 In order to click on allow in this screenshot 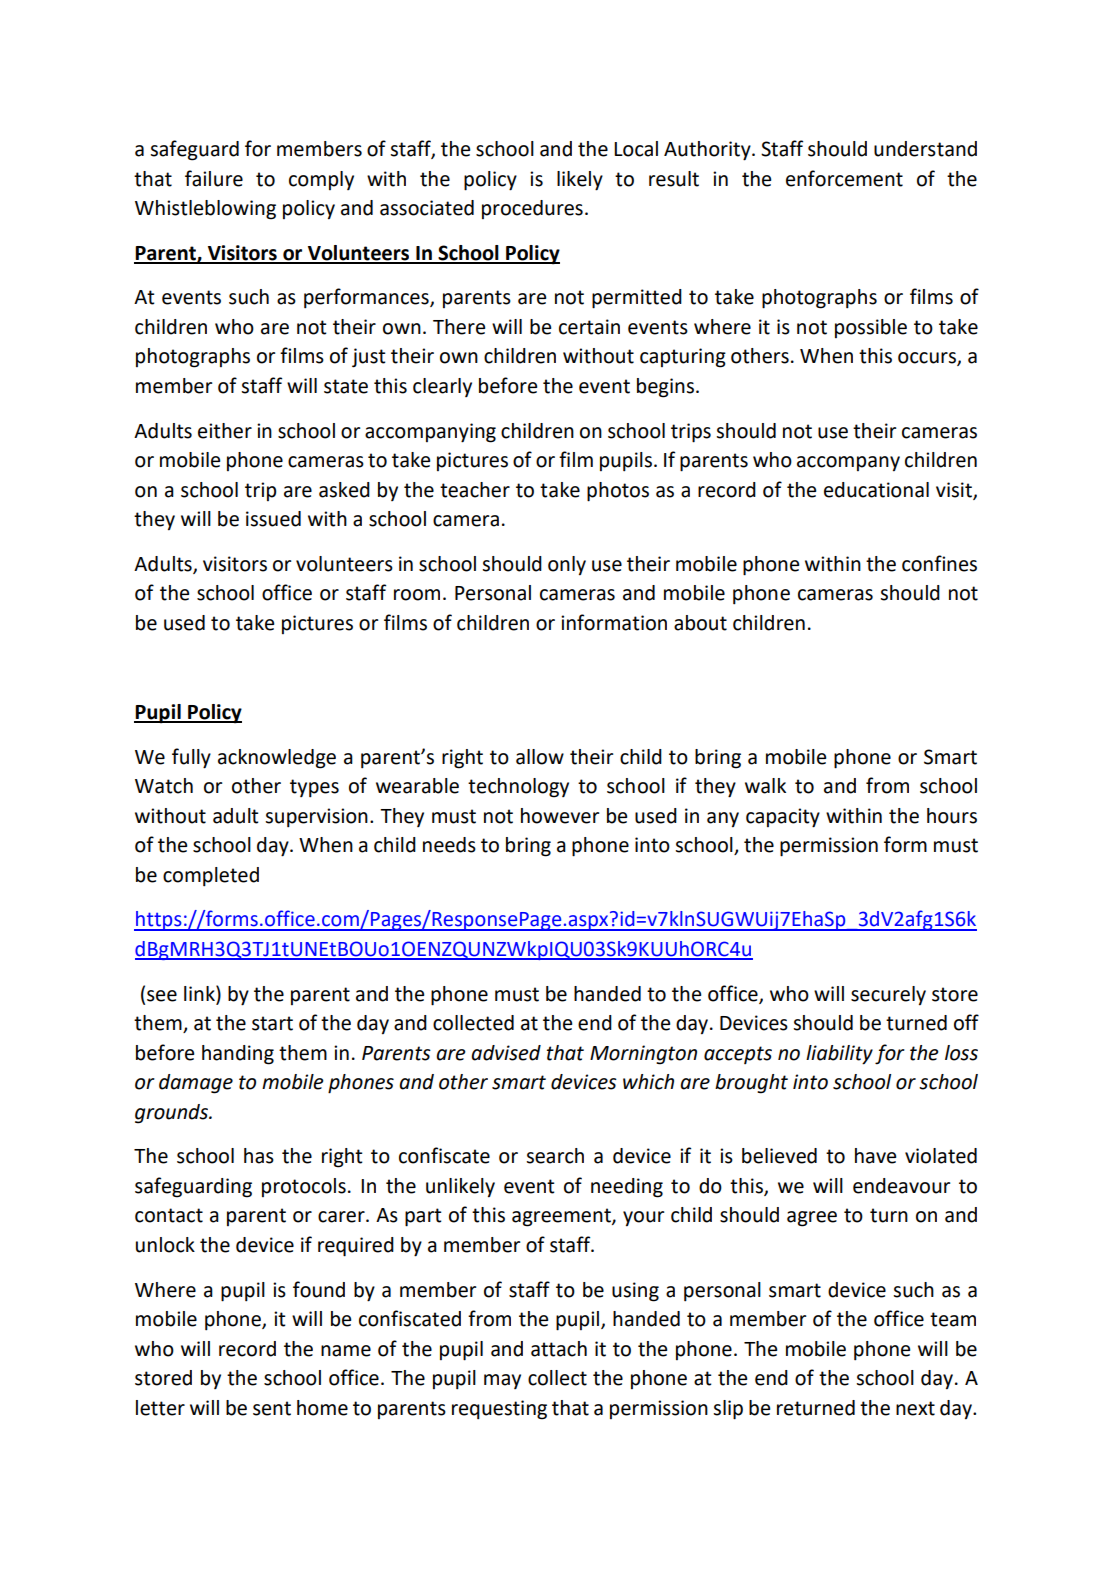, I will do `click(540, 757)`.
